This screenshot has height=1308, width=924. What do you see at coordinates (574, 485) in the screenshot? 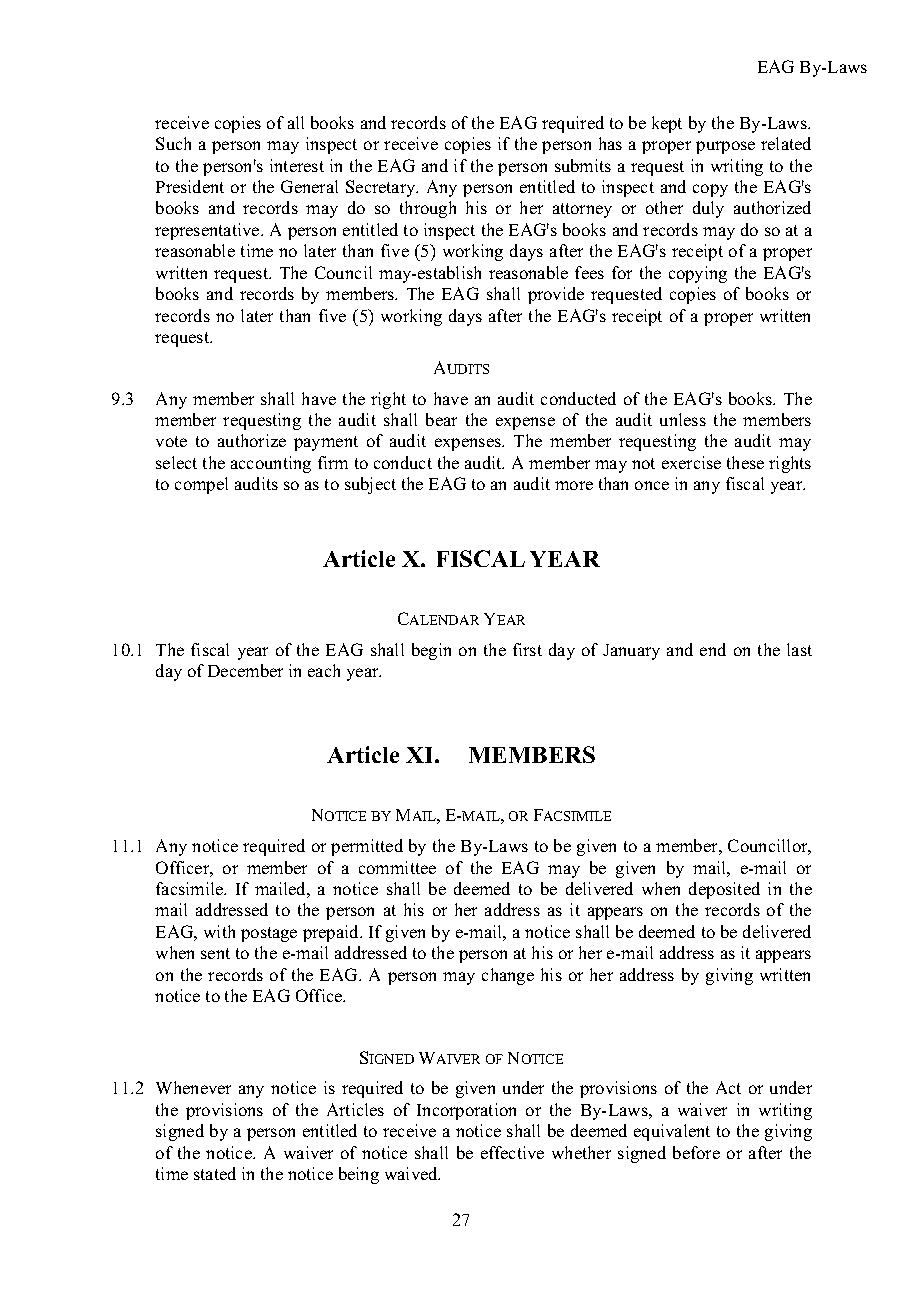
I see `more` at bounding box center [574, 485].
